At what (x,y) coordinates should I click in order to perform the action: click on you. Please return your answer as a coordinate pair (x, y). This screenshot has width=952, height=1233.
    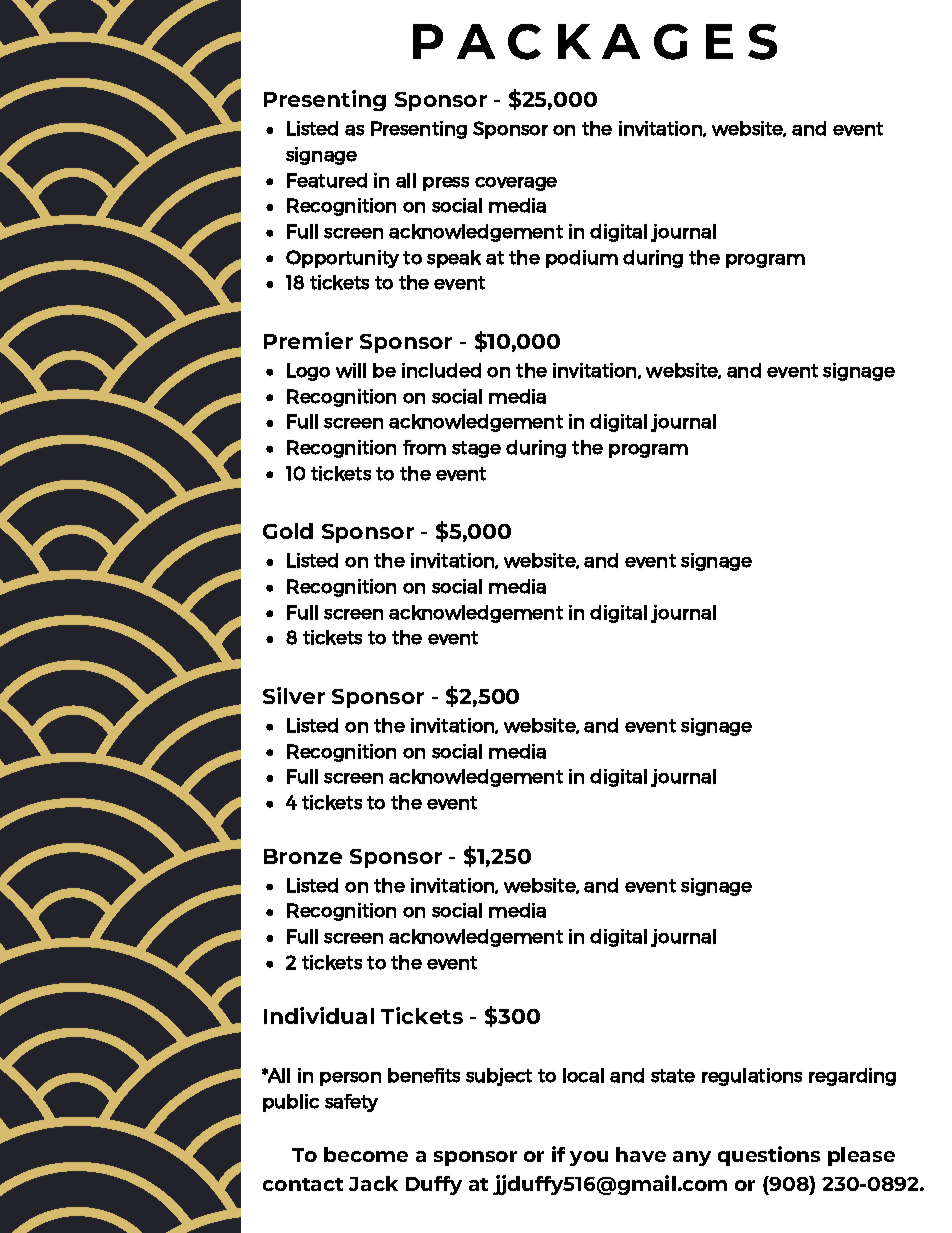
    Looking at the image, I should click on (589, 1158).
